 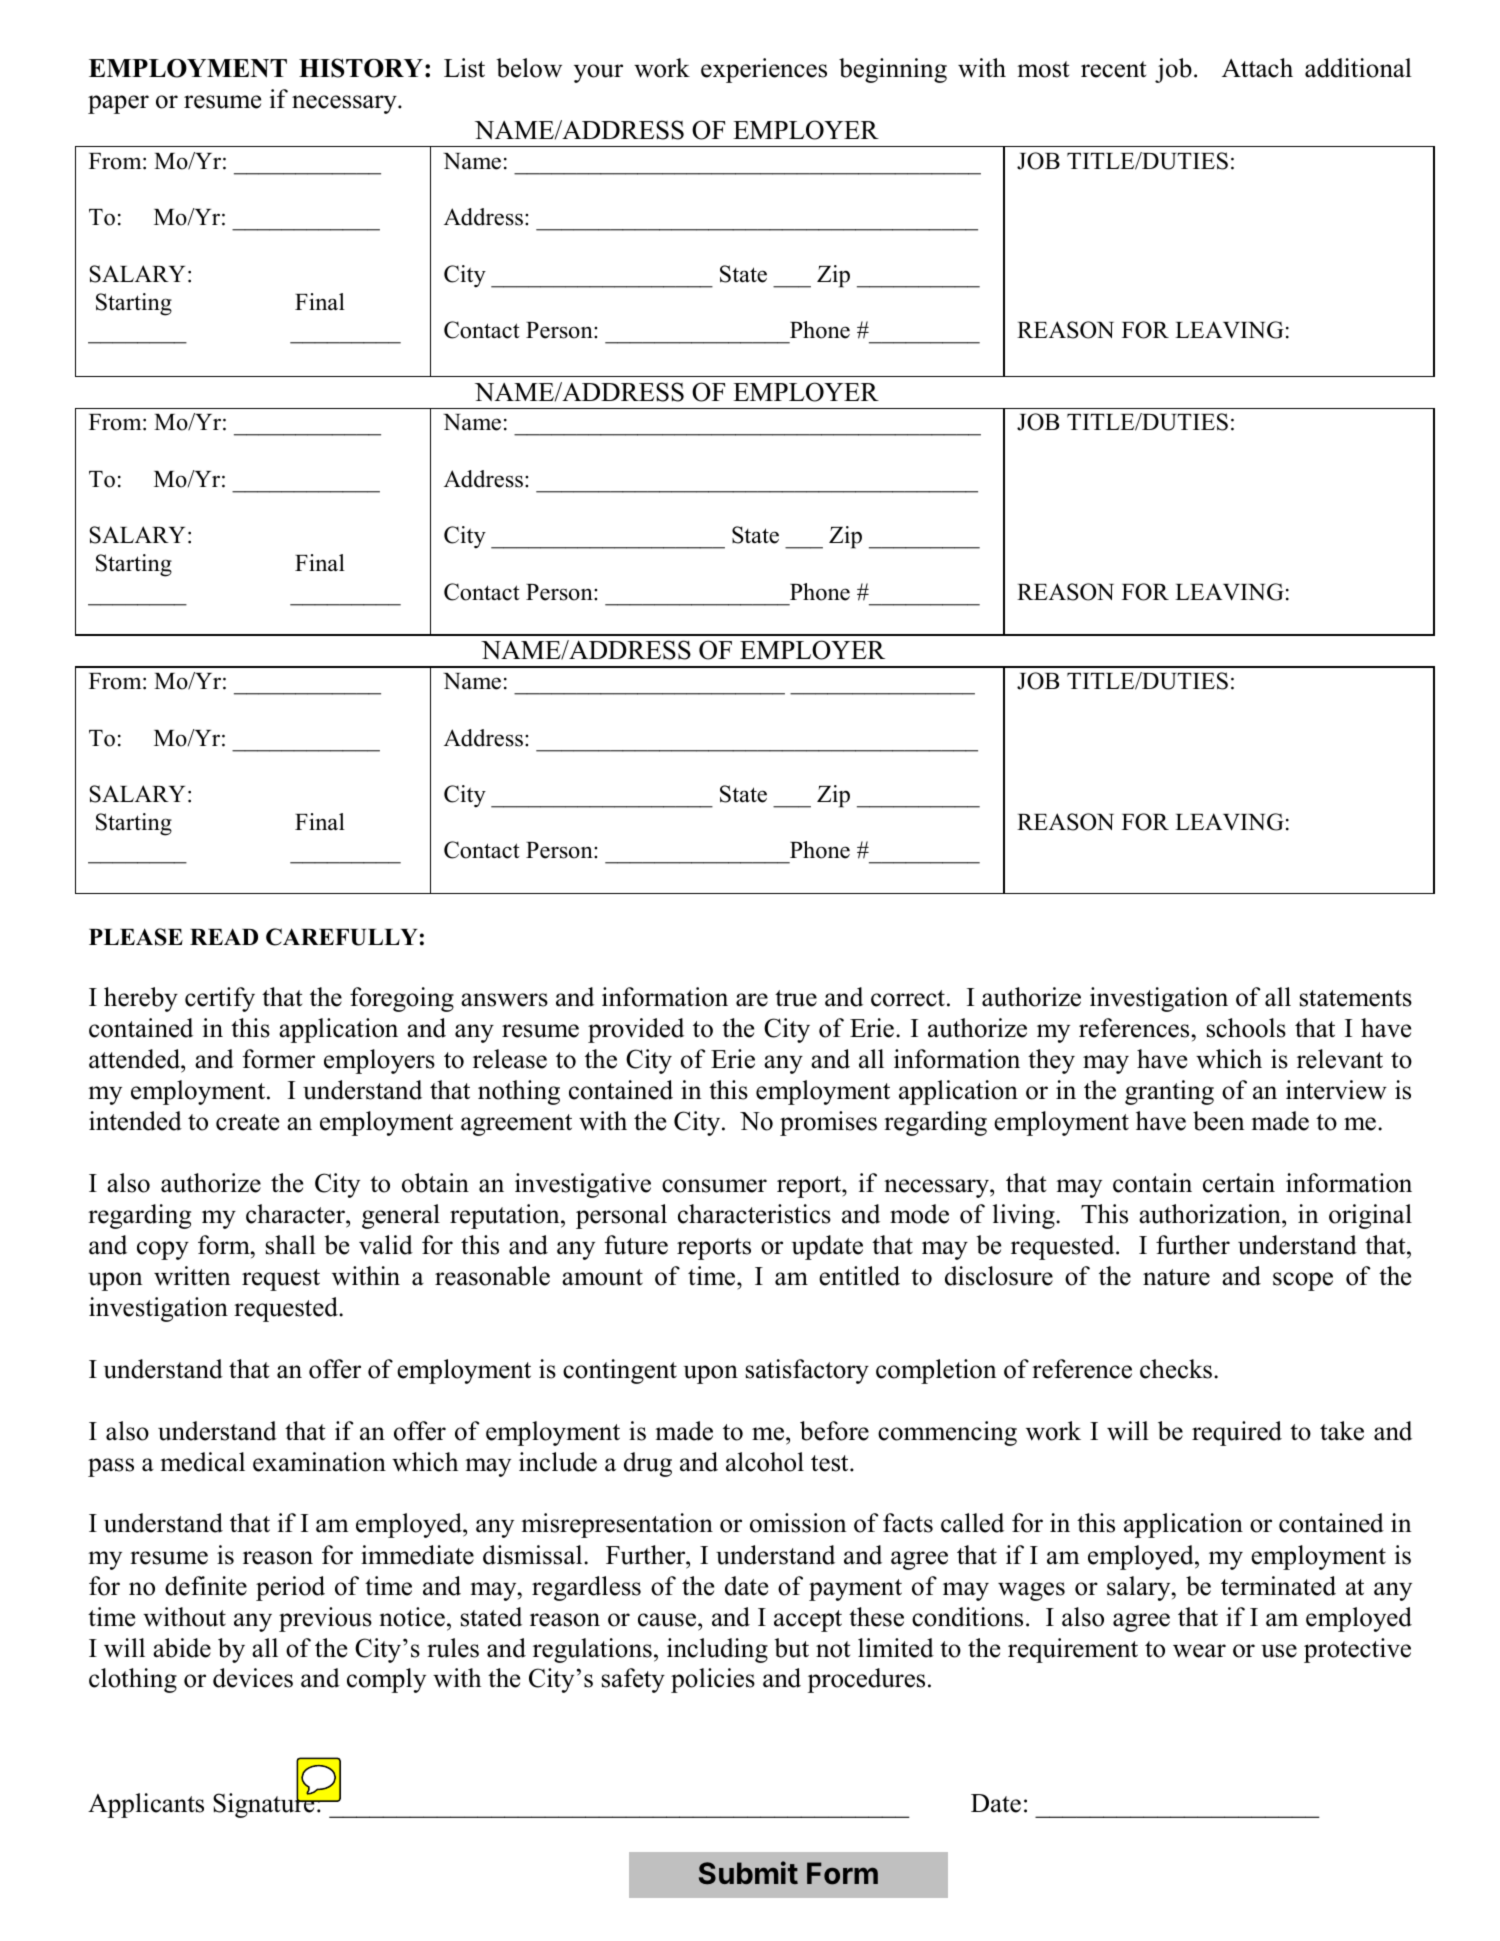 What do you see at coordinates (224, 936) in the document?
I see `READ` at bounding box center [224, 936].
